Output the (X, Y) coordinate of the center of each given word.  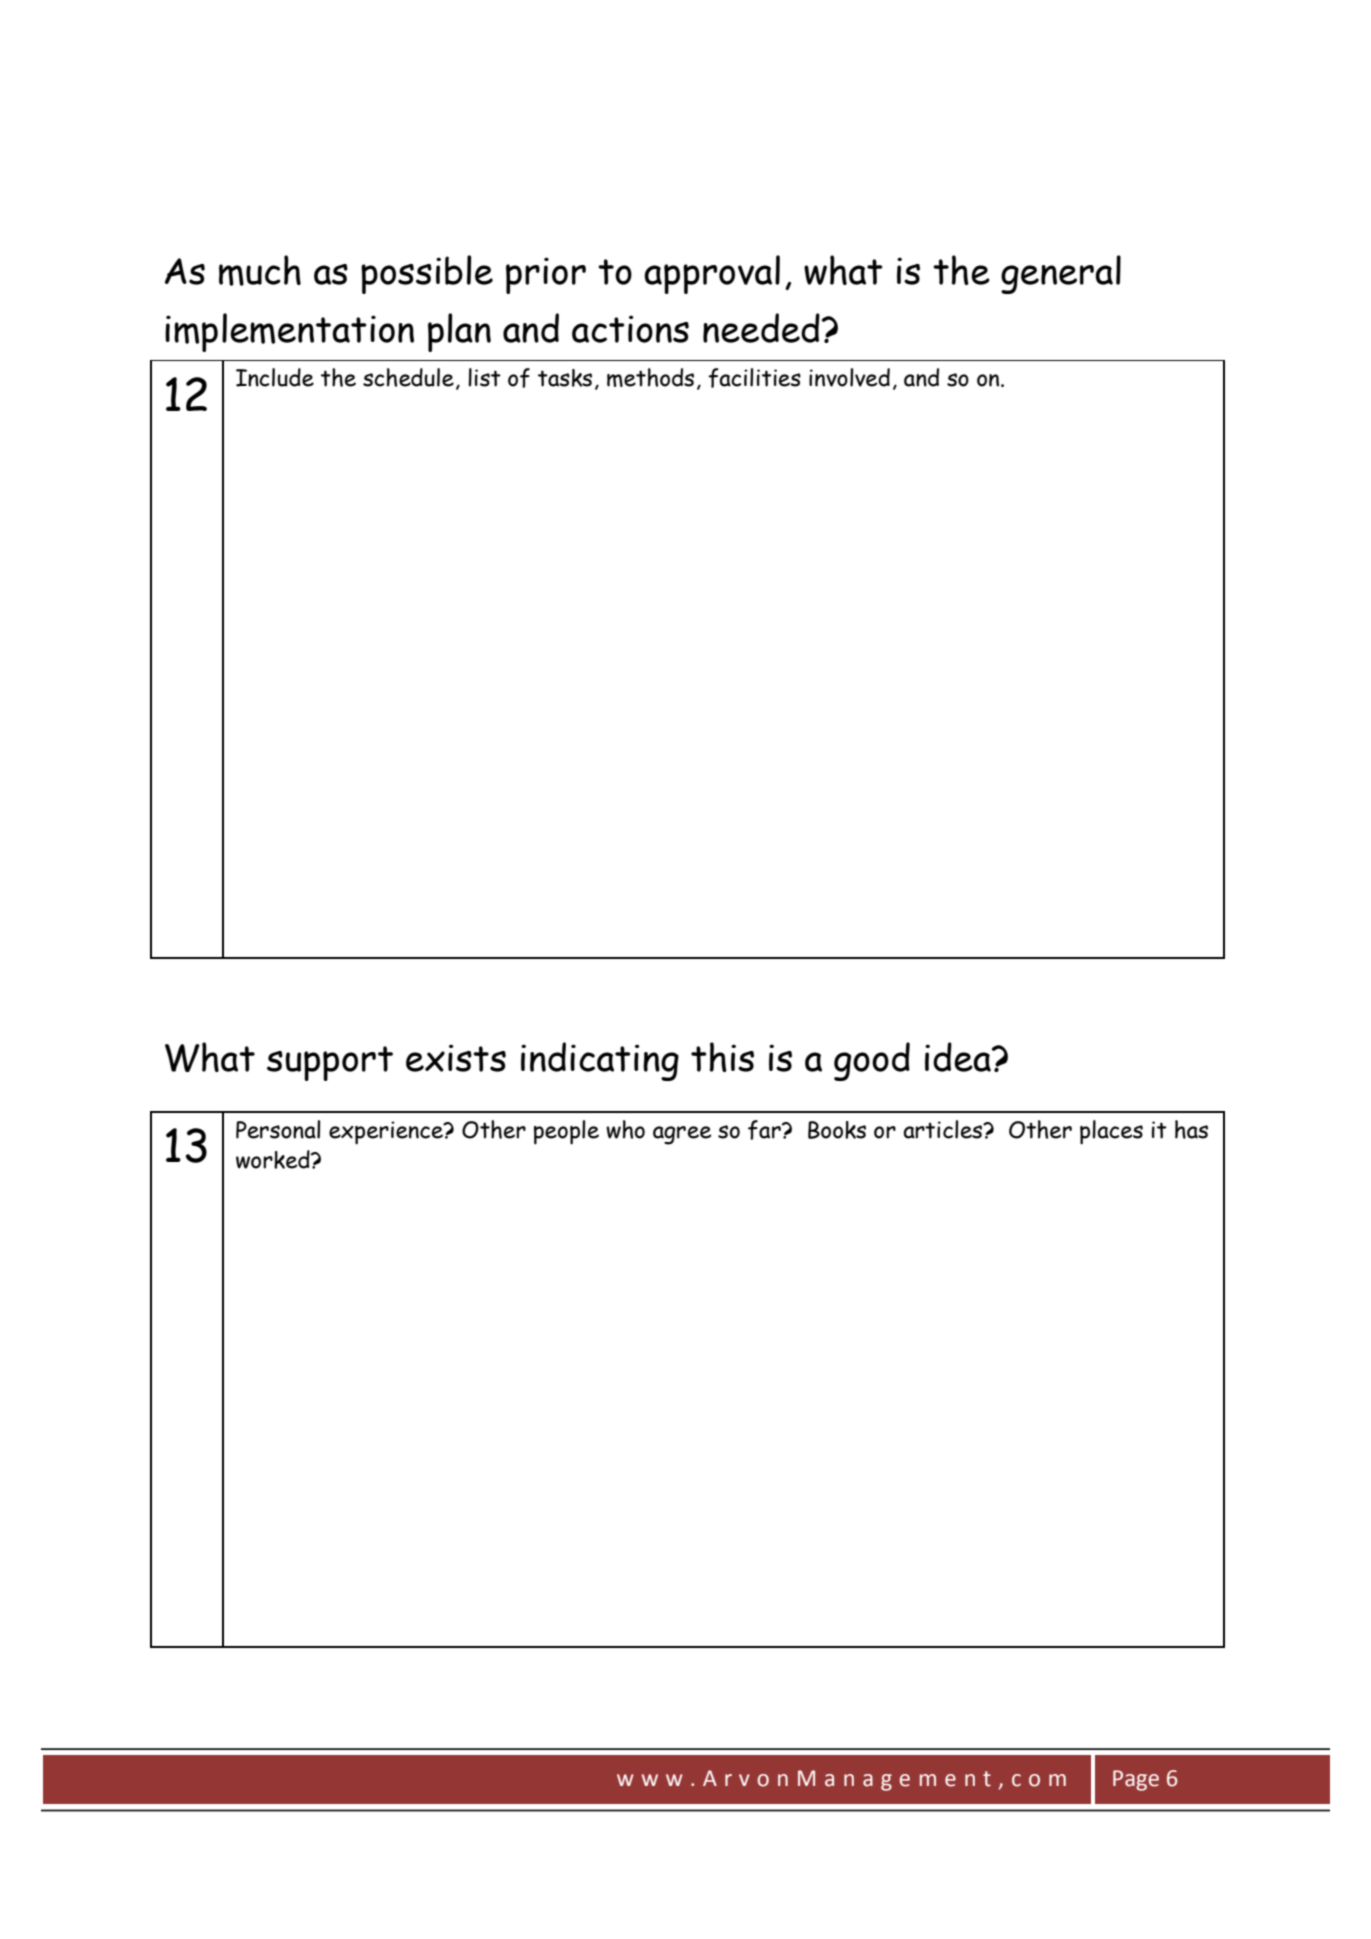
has (1191, 1129)
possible (427, 274)
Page (1136, 1780)
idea (959, 1057)
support (330, 1063)
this (722, 1057)
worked (274, 1159)
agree (682, 1135)
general (1061, 274)
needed (761, 328)
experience (387, 1133)
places (1111, 1132)
